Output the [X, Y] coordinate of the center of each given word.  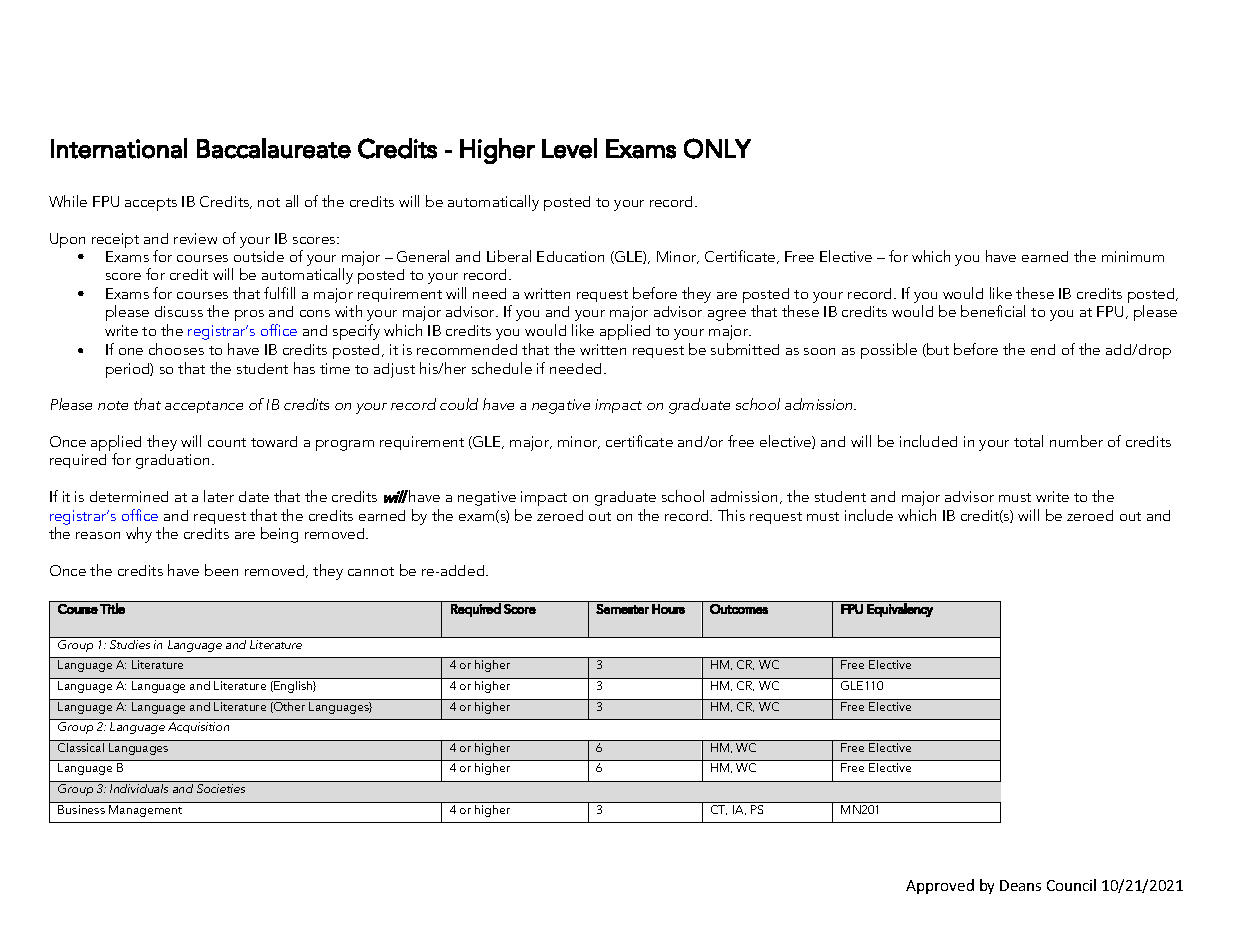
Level [569, 148]
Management [145, 811]
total [1028, 441]
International [119, 148]
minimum [1133, 256]
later [219, 496]
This [731, 515]
